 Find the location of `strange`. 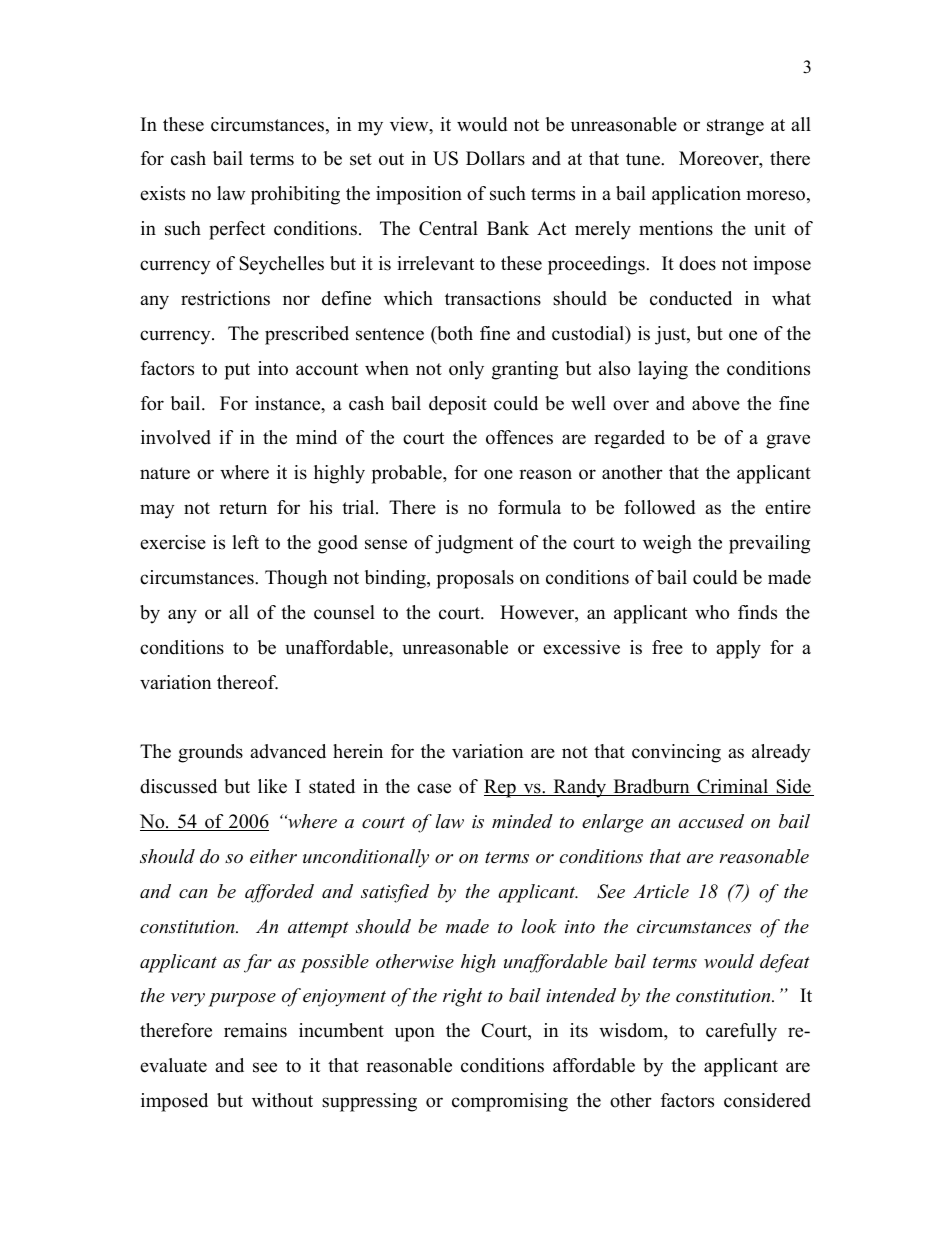

strange is located at coordinates (735, 127).
